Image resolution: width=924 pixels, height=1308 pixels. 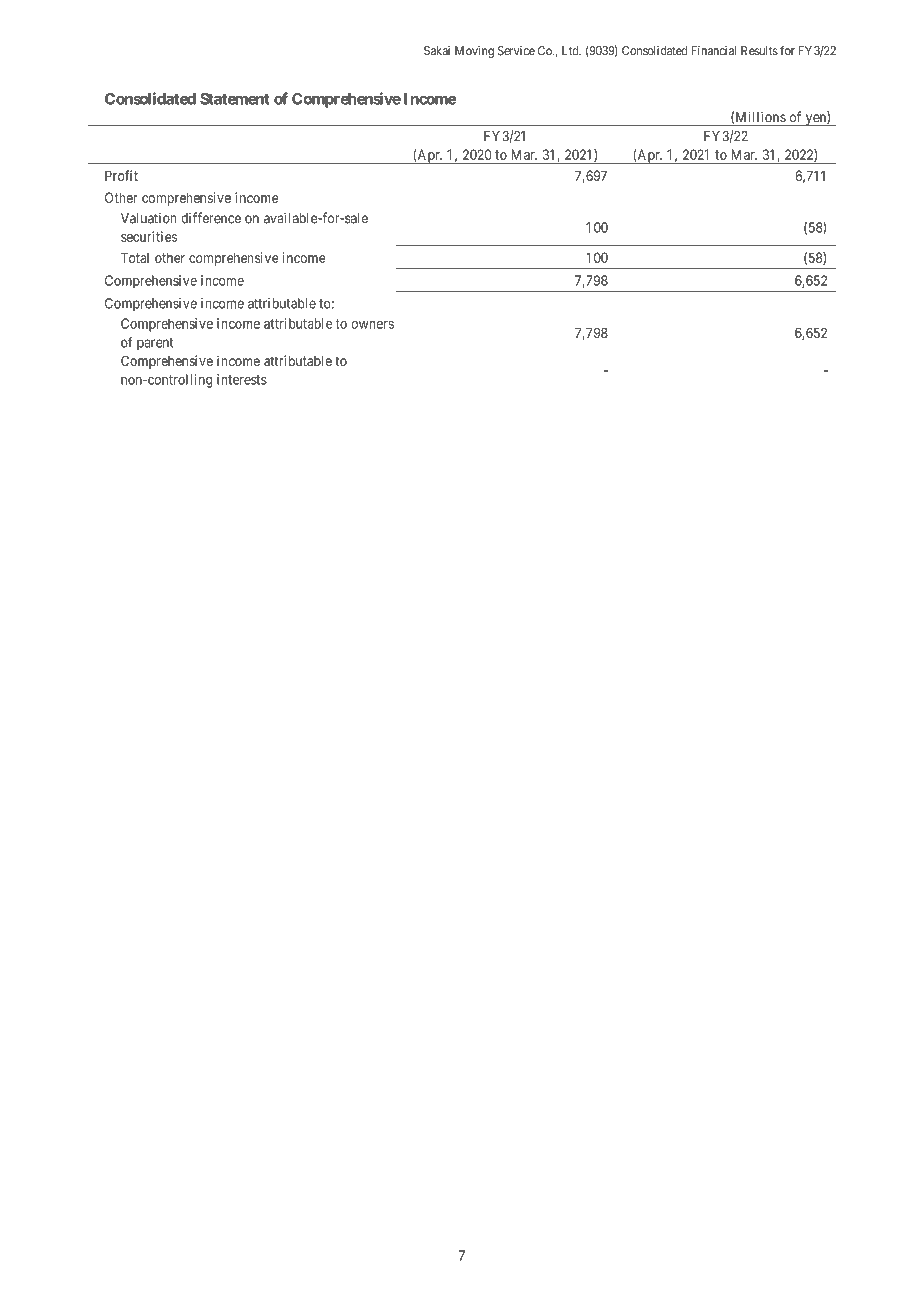 What do you see at coordinates (155, 344) in the screenshot?
I see `parent` at bounding box center [155, 344].
